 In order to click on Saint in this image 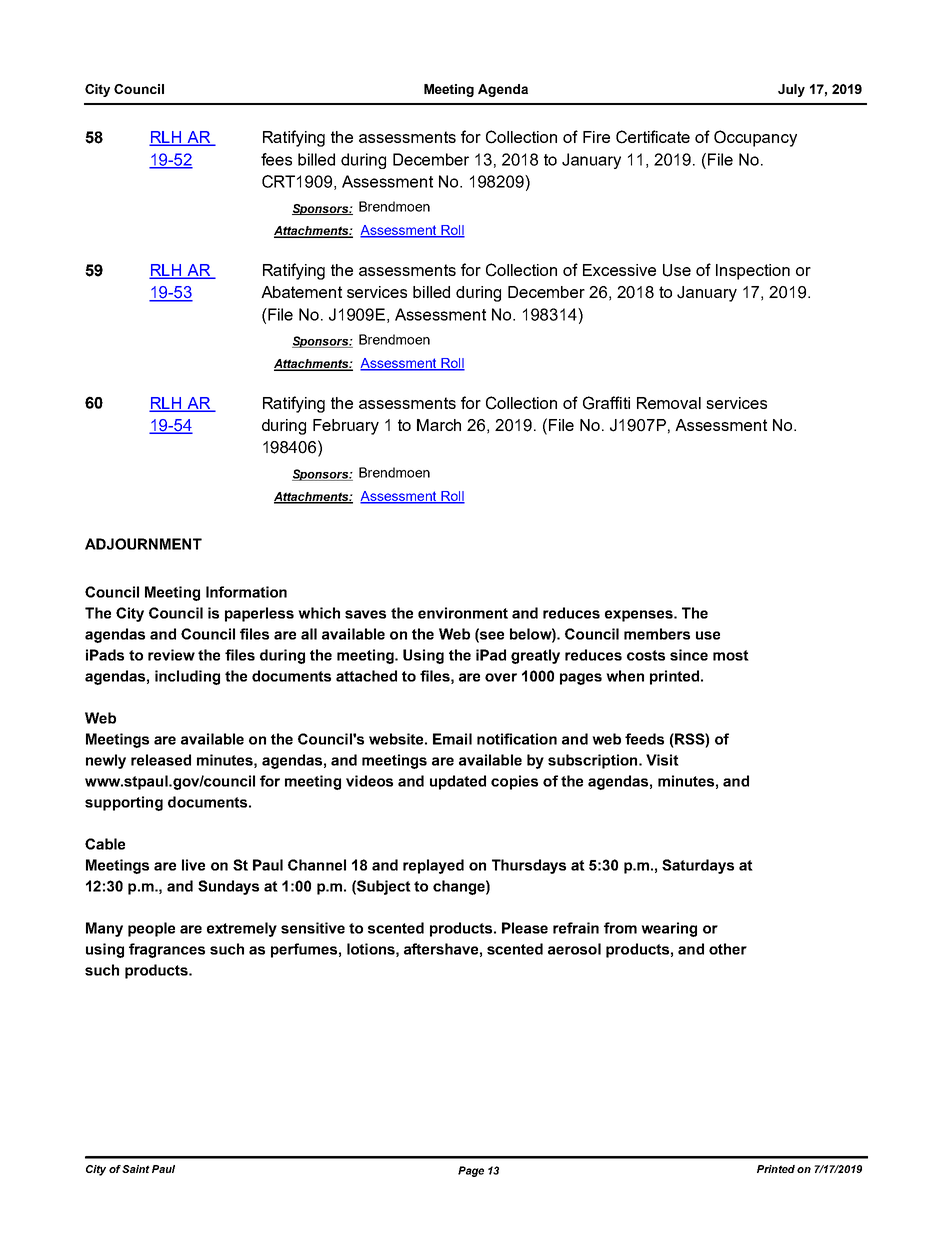, I will do `click(136, 1169)`.
